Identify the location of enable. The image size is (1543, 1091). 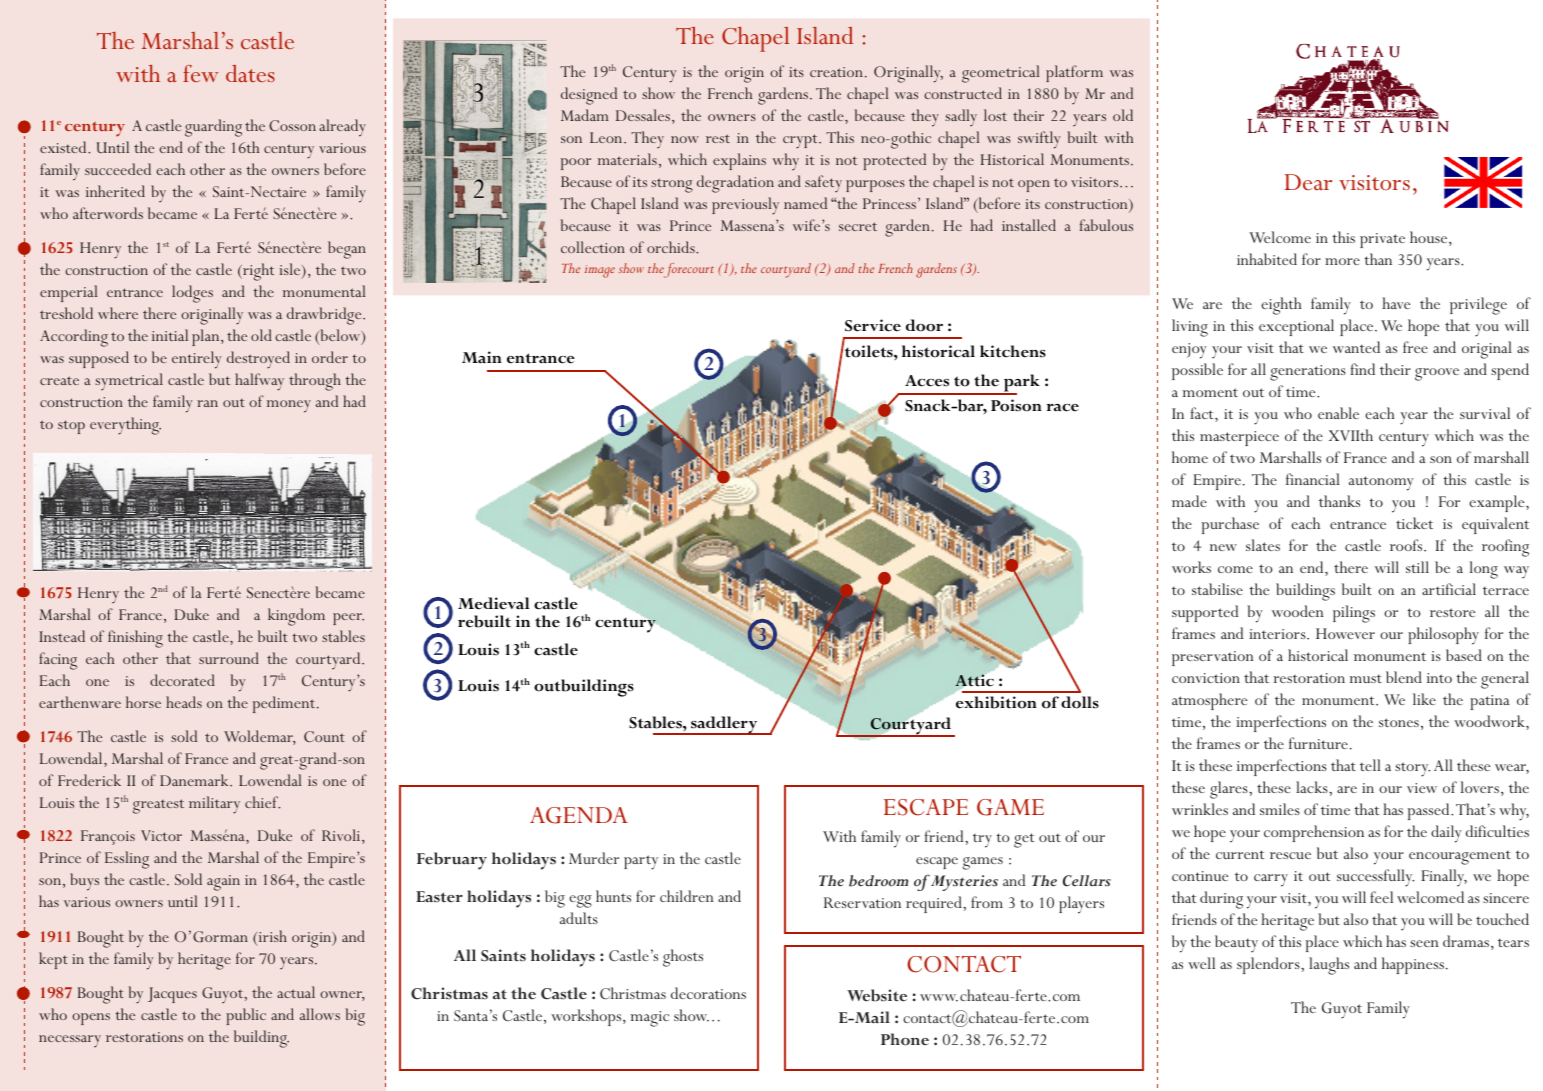
(1338, 413).
